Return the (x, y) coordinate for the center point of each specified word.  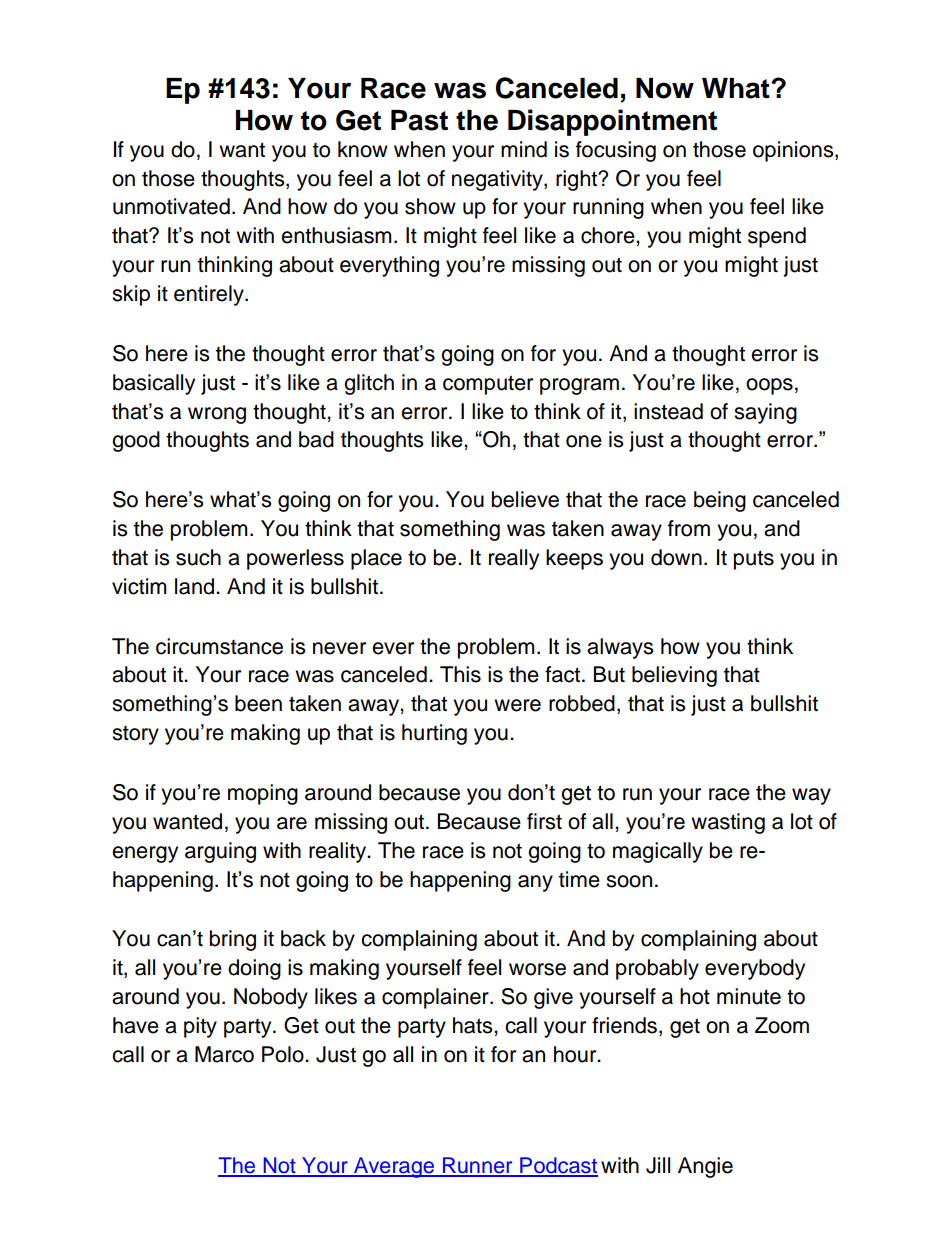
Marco (224, 1054)
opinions (794, 151)
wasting (728, 823)
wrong (217, 415)
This (460, 674)
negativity (498, 180)
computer (488, 385)
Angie (705, 1167)
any (535, 883)
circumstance (219, 646)
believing (674, 676)
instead (668, 411)
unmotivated (171, 206)
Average (394, 1167)
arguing (220, 852)
